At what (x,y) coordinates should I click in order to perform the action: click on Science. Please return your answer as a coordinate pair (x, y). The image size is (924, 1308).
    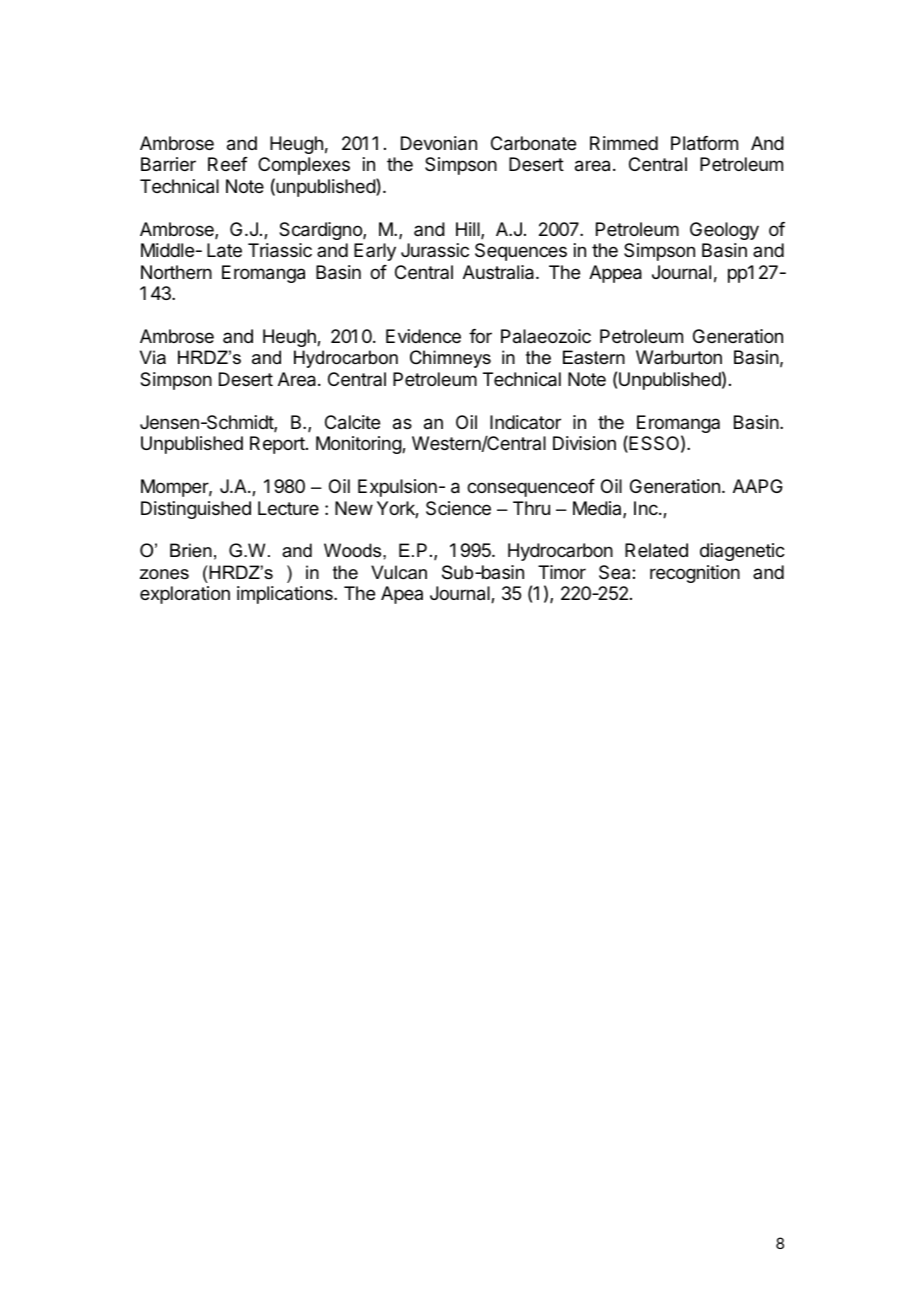
    Looking at the image, I should click on (458, 508).
